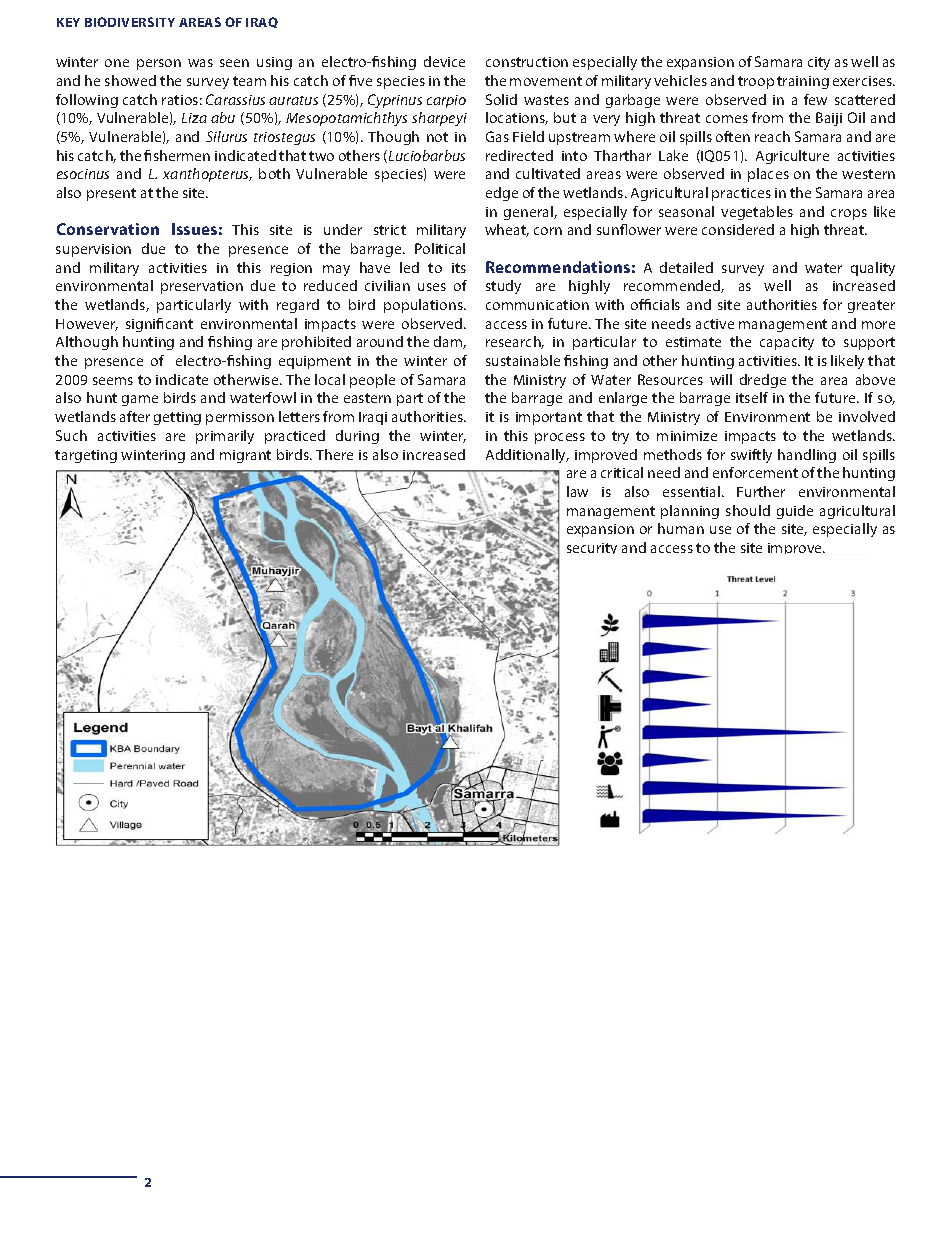 This screenshot has width=952, height=1233. Describe the element at coordinates (803, 82) in the screenshot. I see `training` at that location.
